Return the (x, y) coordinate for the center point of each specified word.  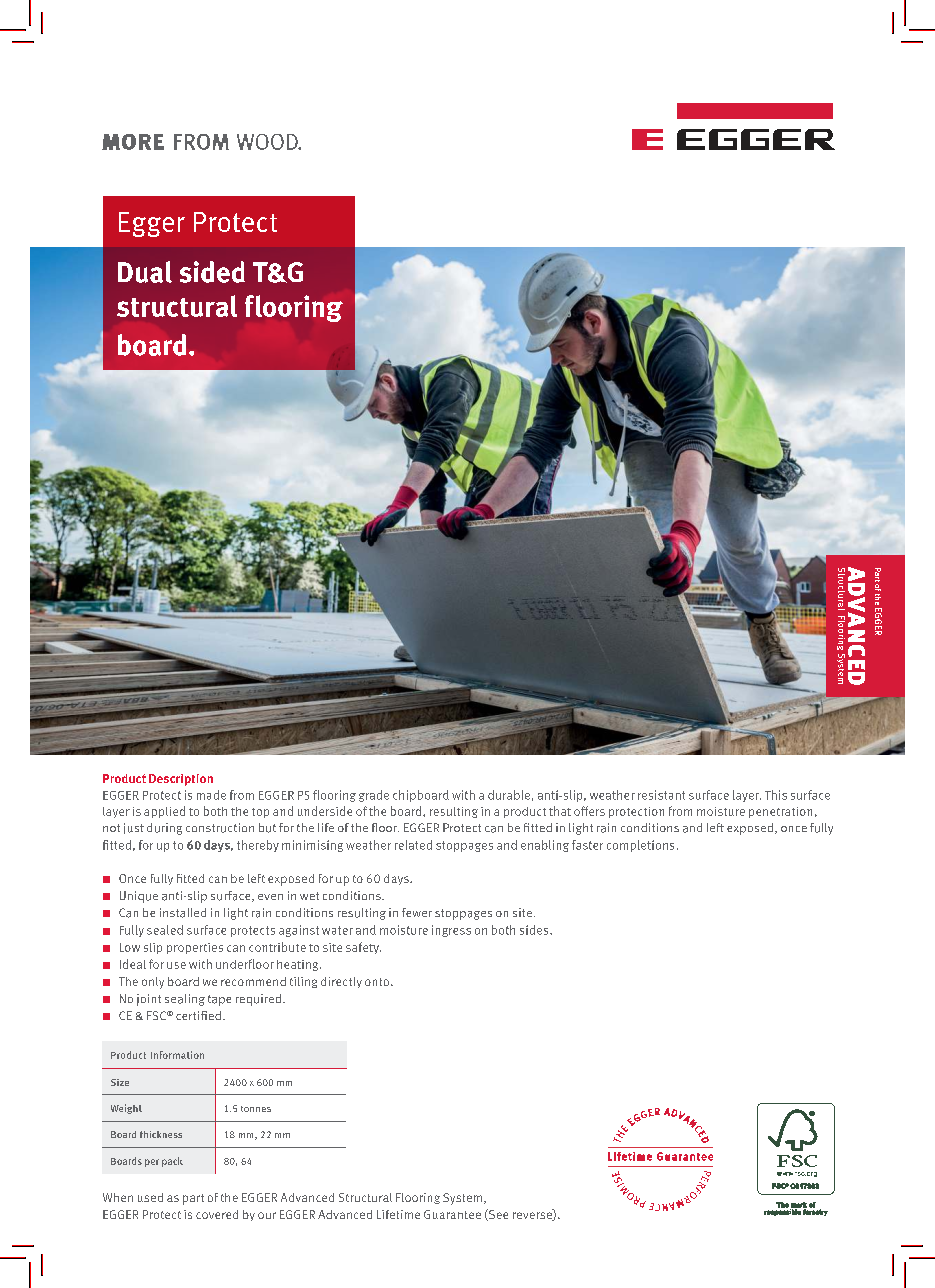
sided (212, 272)
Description (181, 780)
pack (172, 1162)
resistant (661, 795)
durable (509, 795)
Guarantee (452, 1214)
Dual (145, 272)
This (776, 795)
